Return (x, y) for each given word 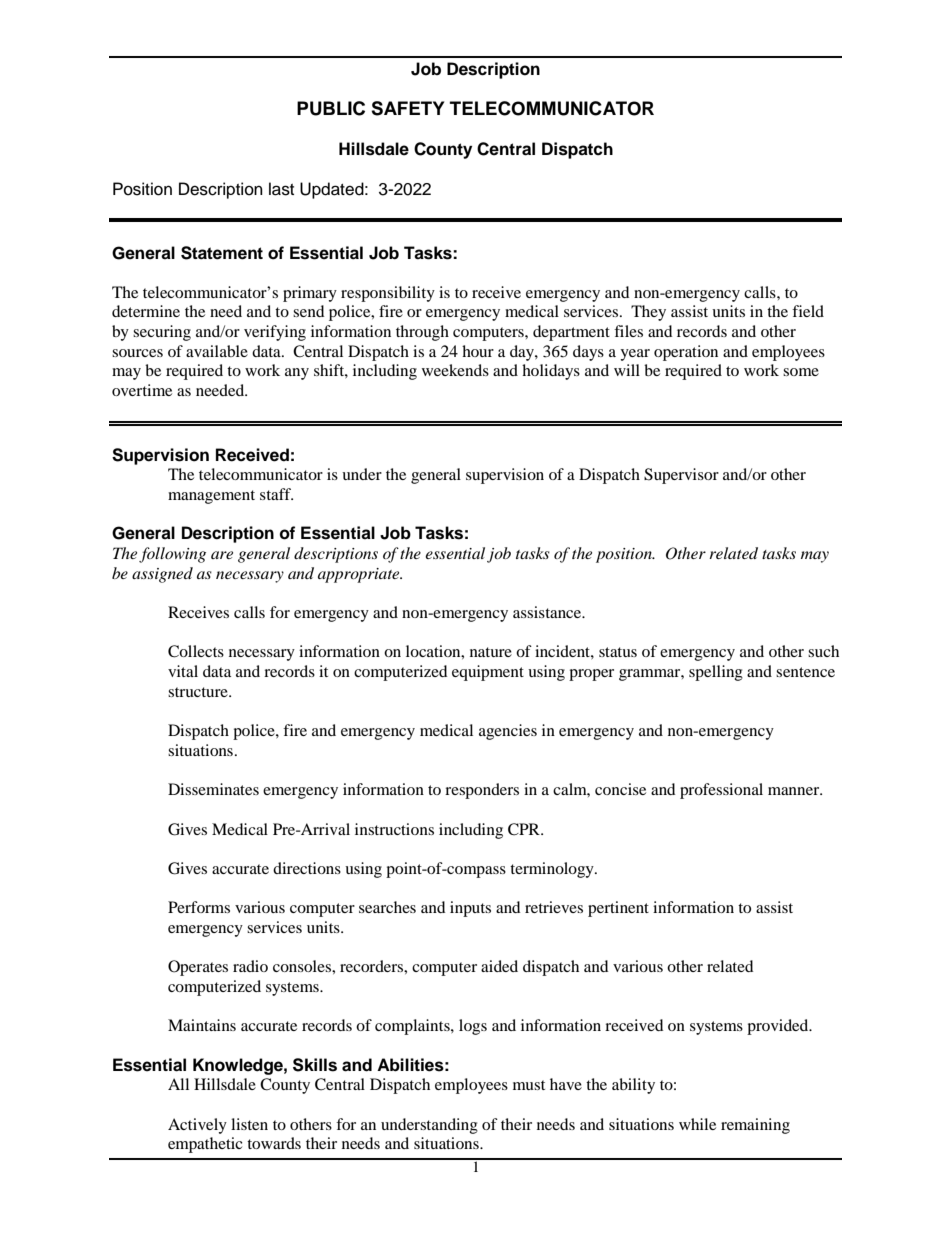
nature (491, 652)
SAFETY (407, 108)
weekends (455, 370)
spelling (716, 673)
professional (721, 791)
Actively (197, 1126)
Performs (199, 907)
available (217, 351)
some (801, 372)
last (281, 189)
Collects (196, 651)
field (808, 311)
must (529, 1085)
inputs (470, 909)
